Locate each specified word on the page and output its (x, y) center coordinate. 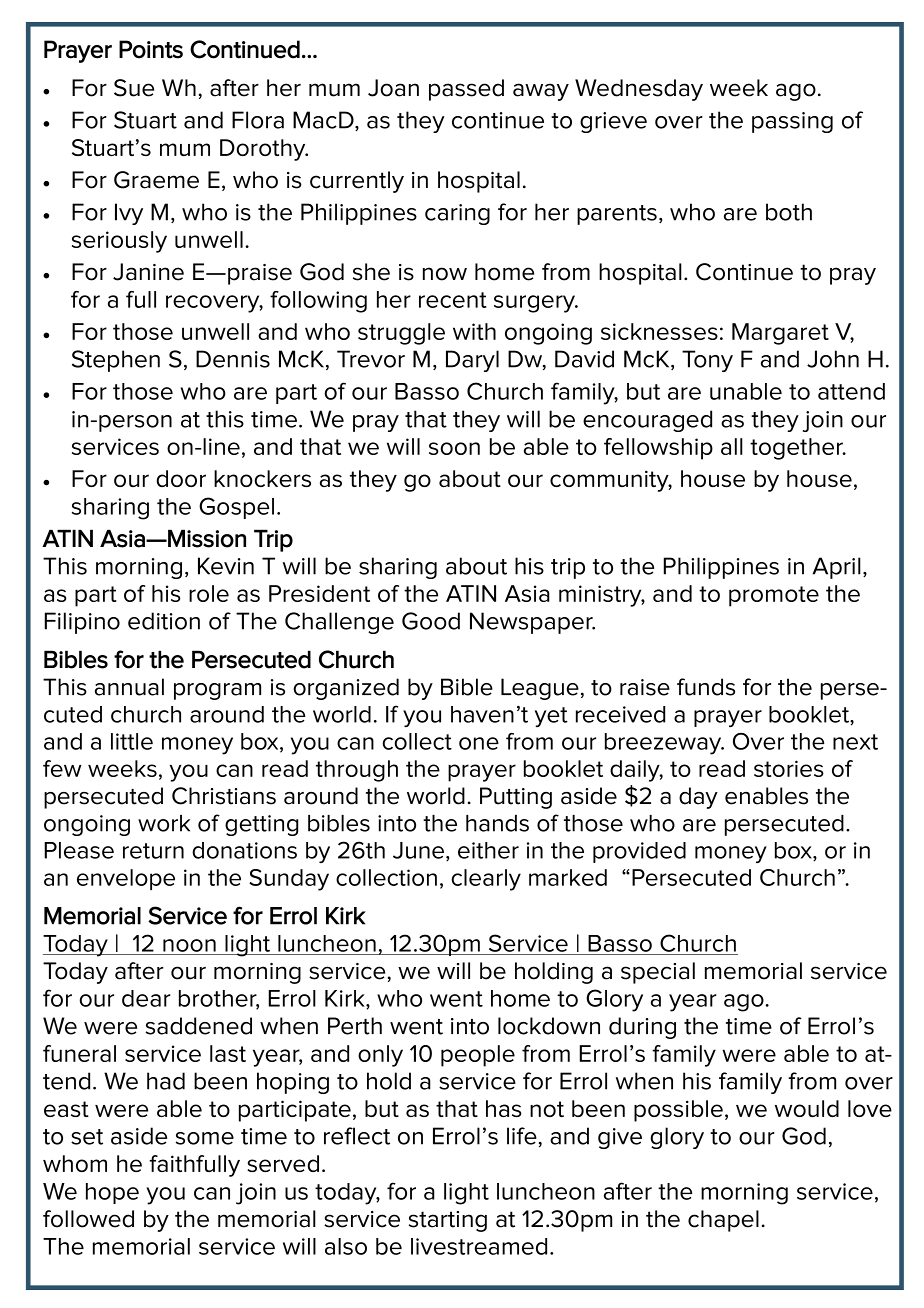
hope (112, 1193)
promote (774, 596)
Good (431, 621)
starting (448, 1221)
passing (792, 122)
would (807, 1108)
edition (164, 621)
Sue (134, 88)
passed (466, 90)
